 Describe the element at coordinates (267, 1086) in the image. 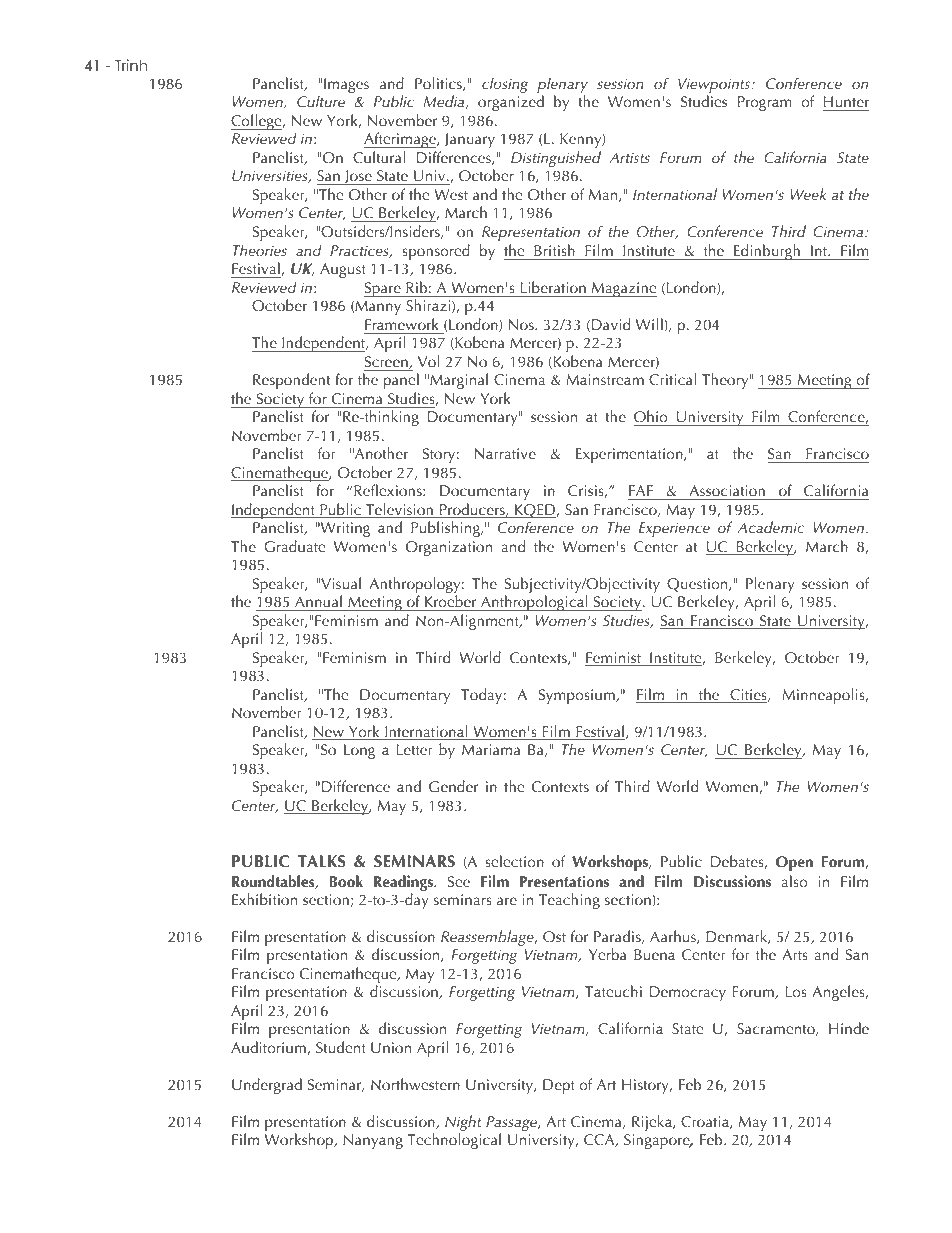

I see `Undergrad` at that location.
